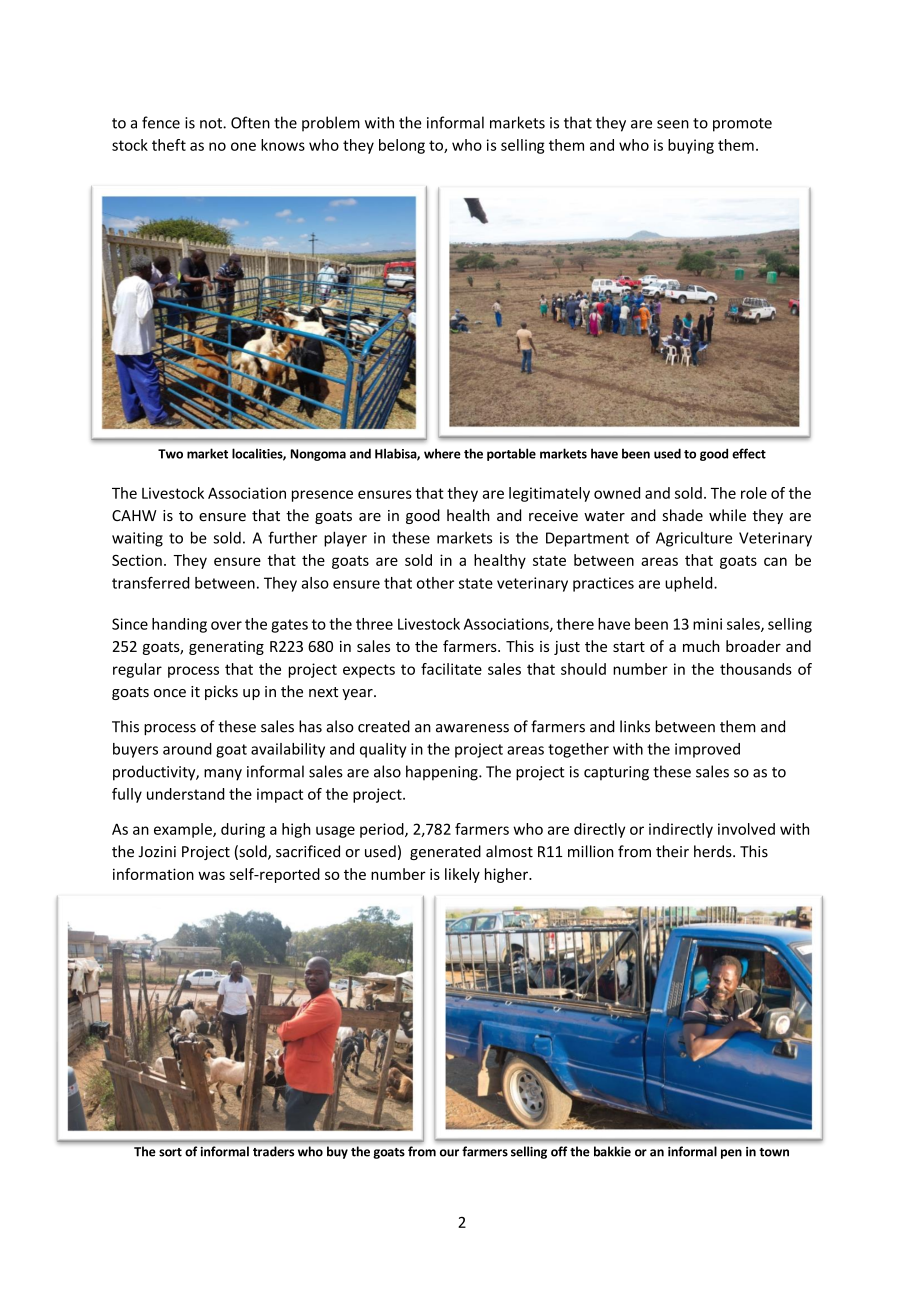 Image resolution: width=924 pixels, height=1308 pixels. Describe the element at coordinates (449, 1153) in the page. I see `our` at that location.
